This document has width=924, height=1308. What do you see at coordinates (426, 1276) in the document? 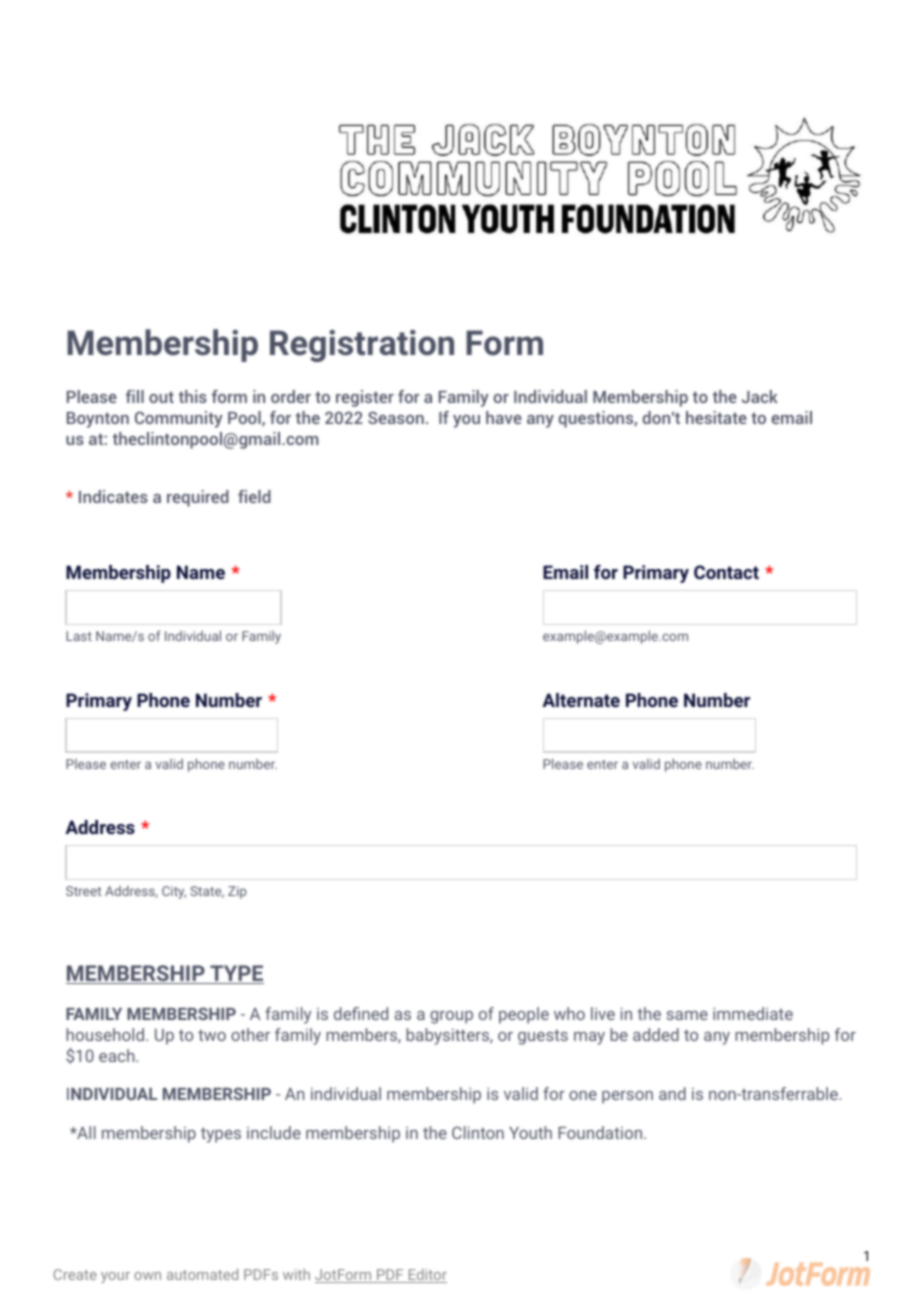
I see `Editor` at bounding box center [426, 1276].
